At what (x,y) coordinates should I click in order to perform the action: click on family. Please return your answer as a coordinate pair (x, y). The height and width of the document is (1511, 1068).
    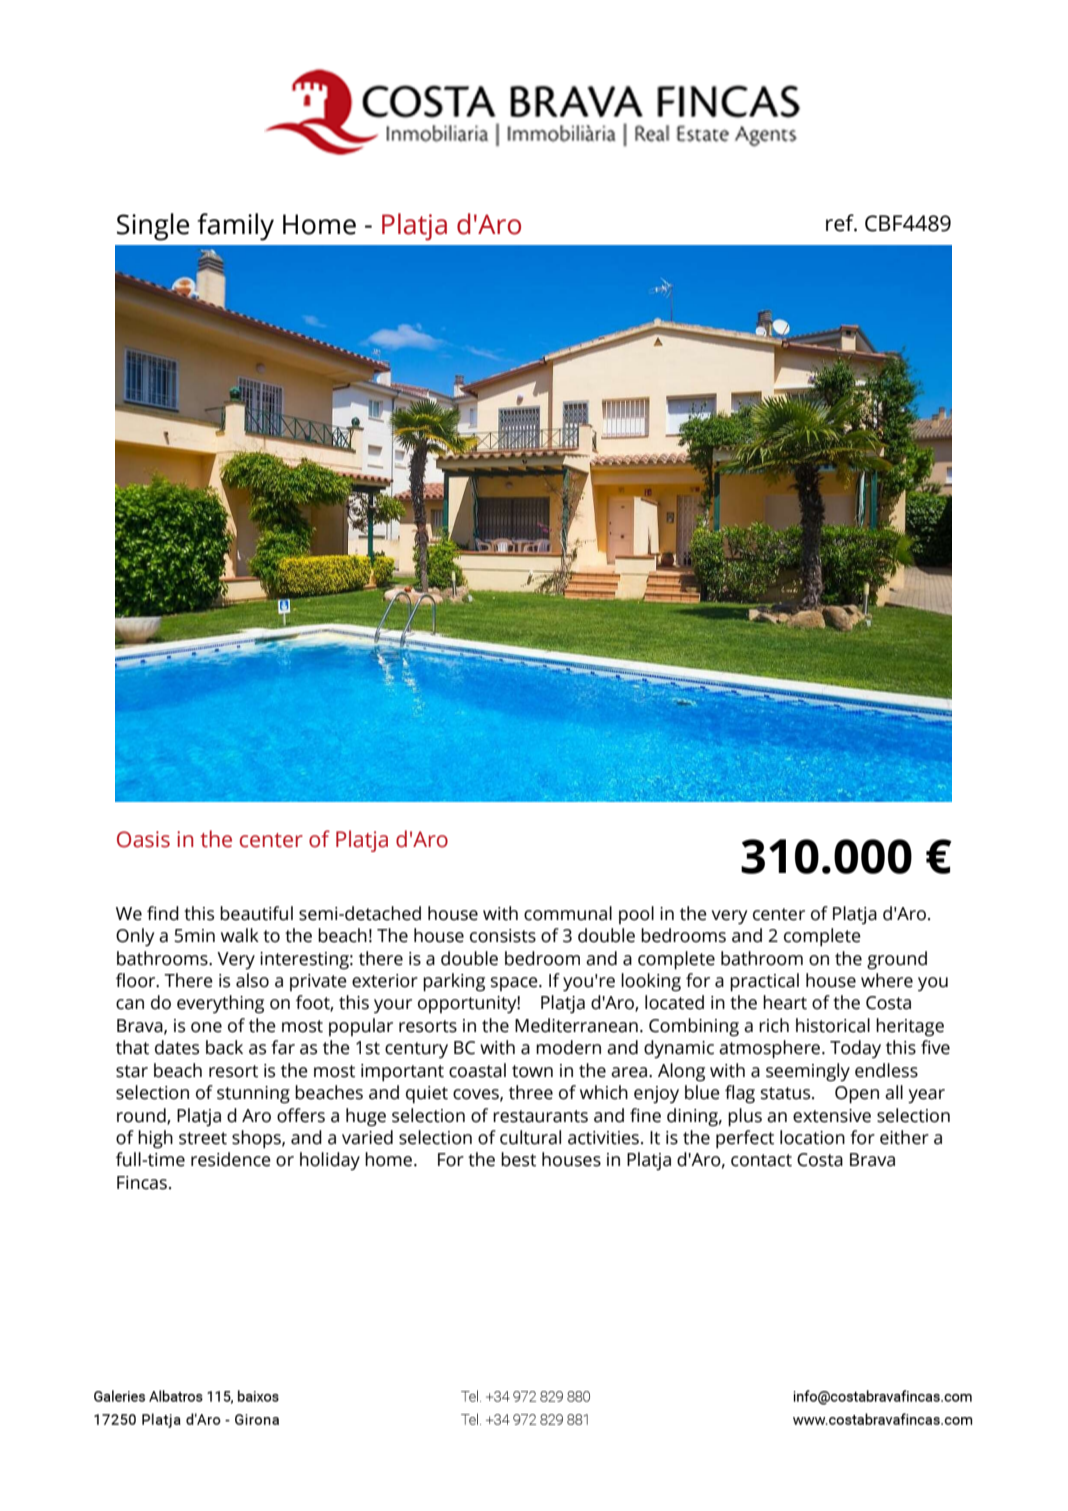
    Looking at the image, I should click on (235, 227).
